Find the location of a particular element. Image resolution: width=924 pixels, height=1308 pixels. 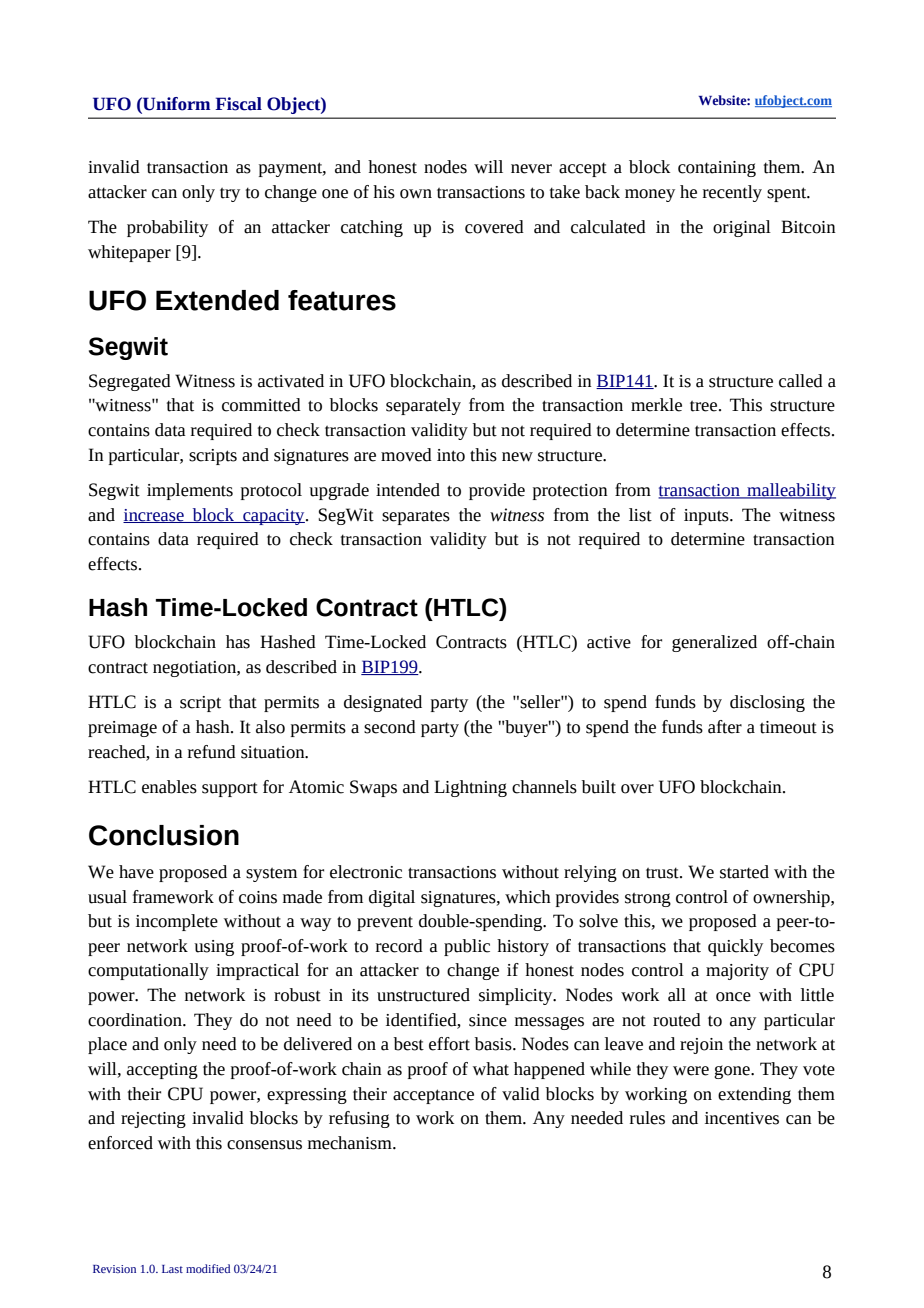

never is located at coordinates (531, 169).
